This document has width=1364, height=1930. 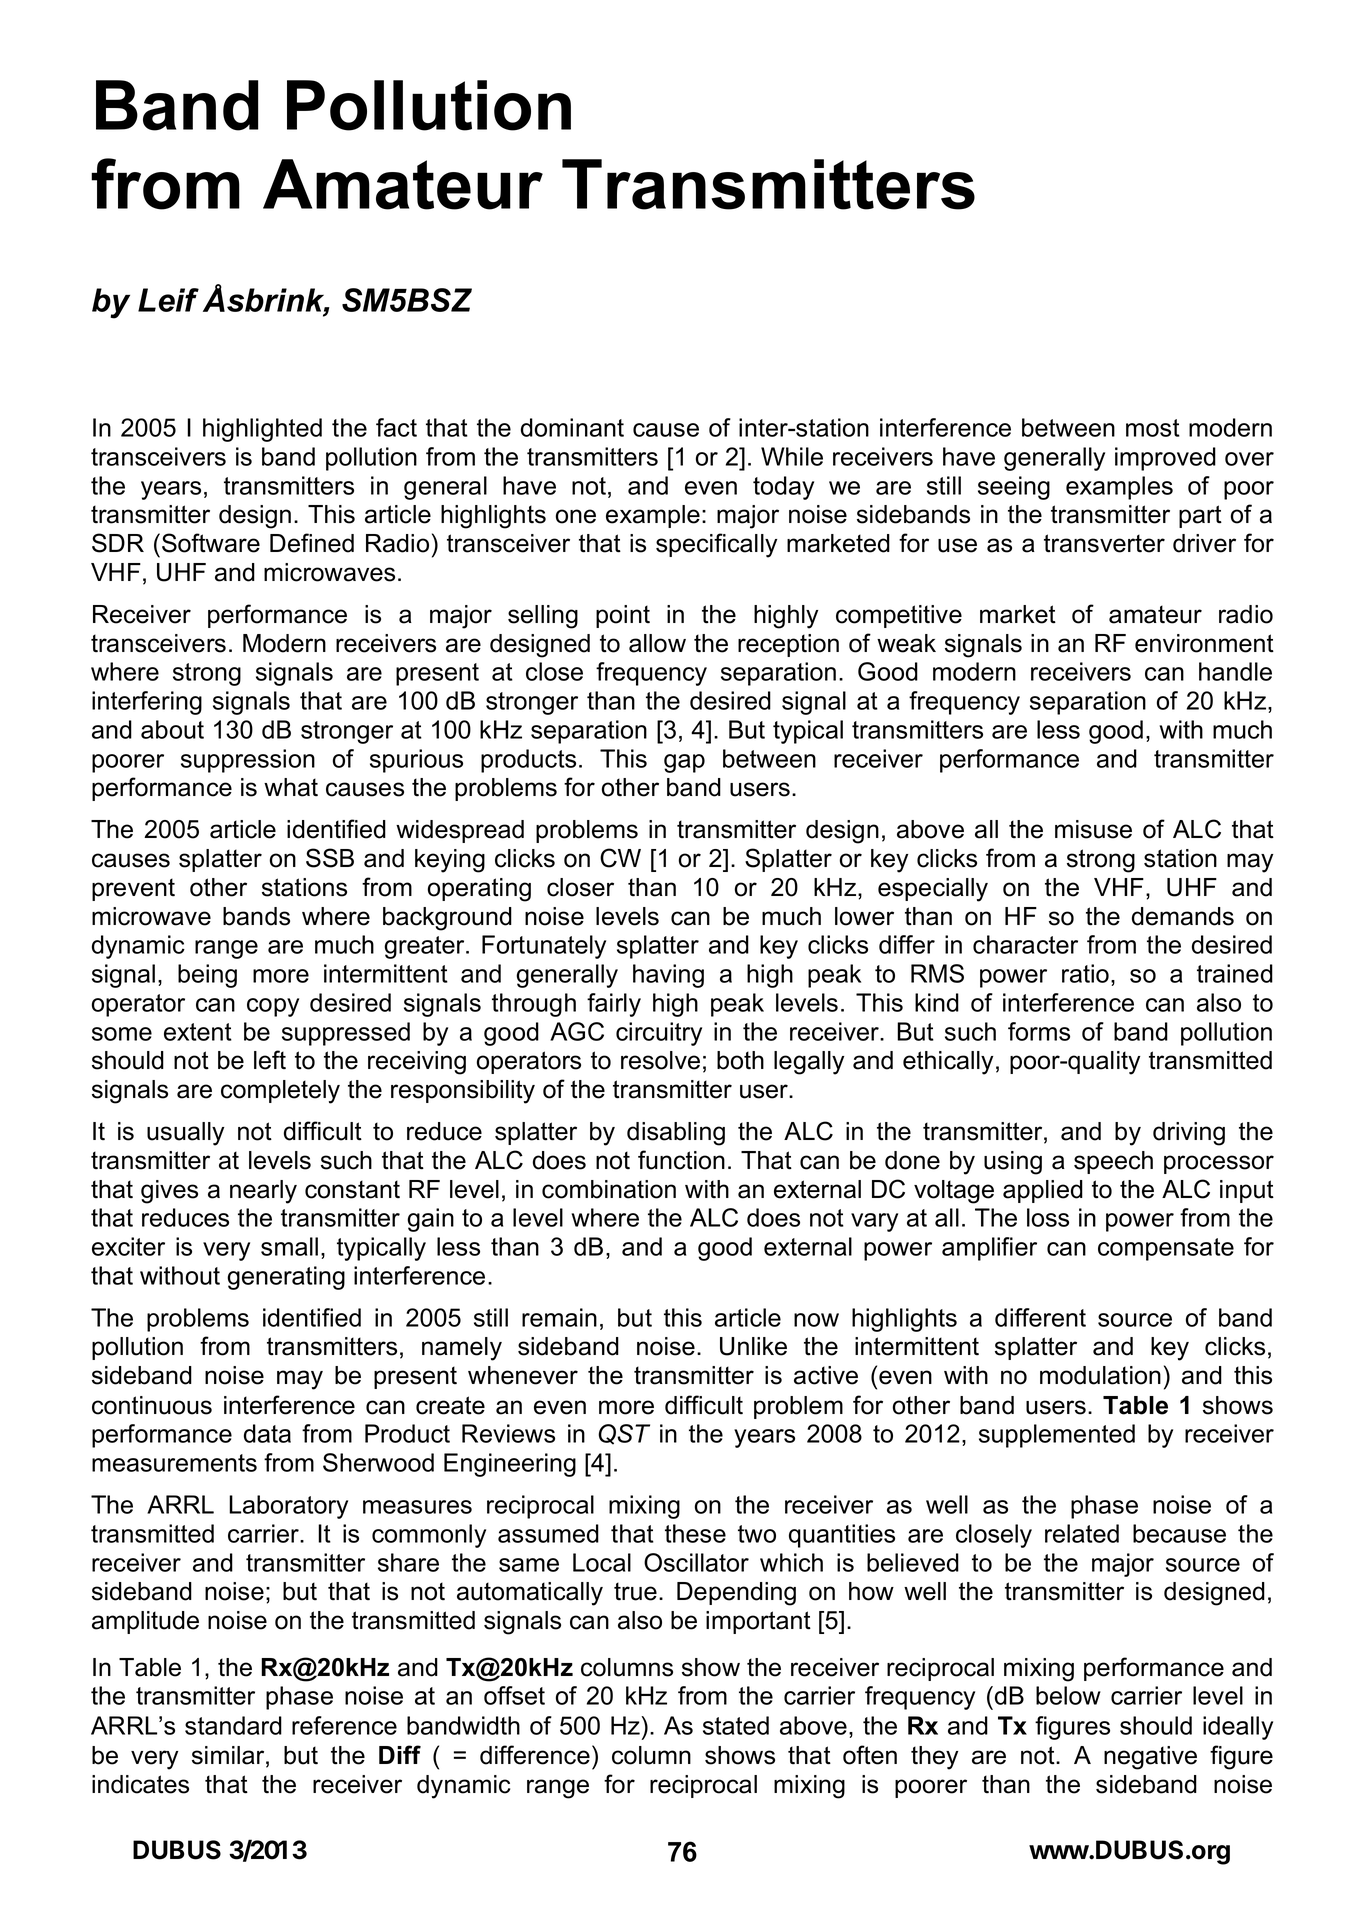 I want to click on about, so click(x=172, y=729).
